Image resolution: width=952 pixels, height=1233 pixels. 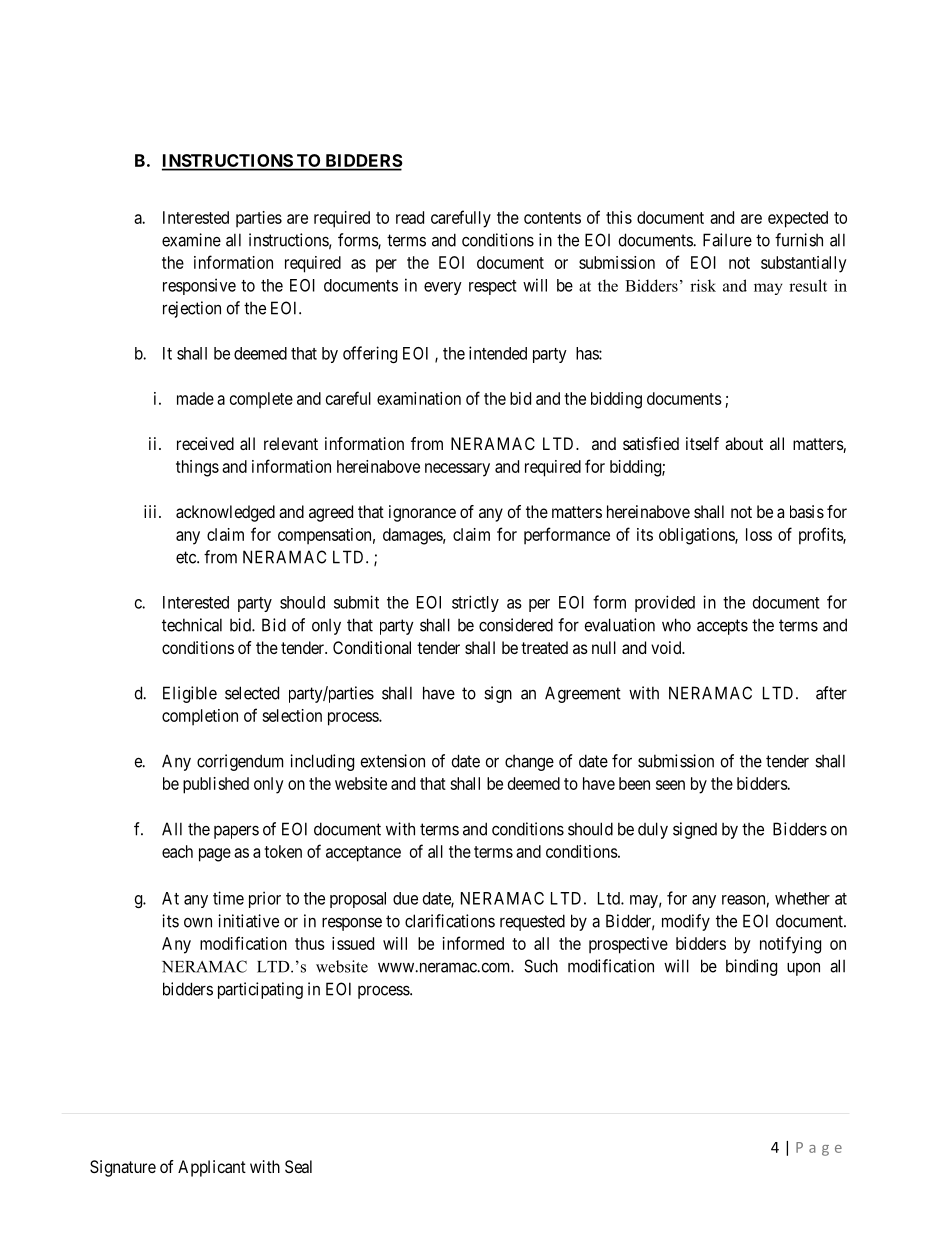 What do you see at coordinates (298, 1166) in the page?
I see `Seal` at bounding box center [298, 1166].
